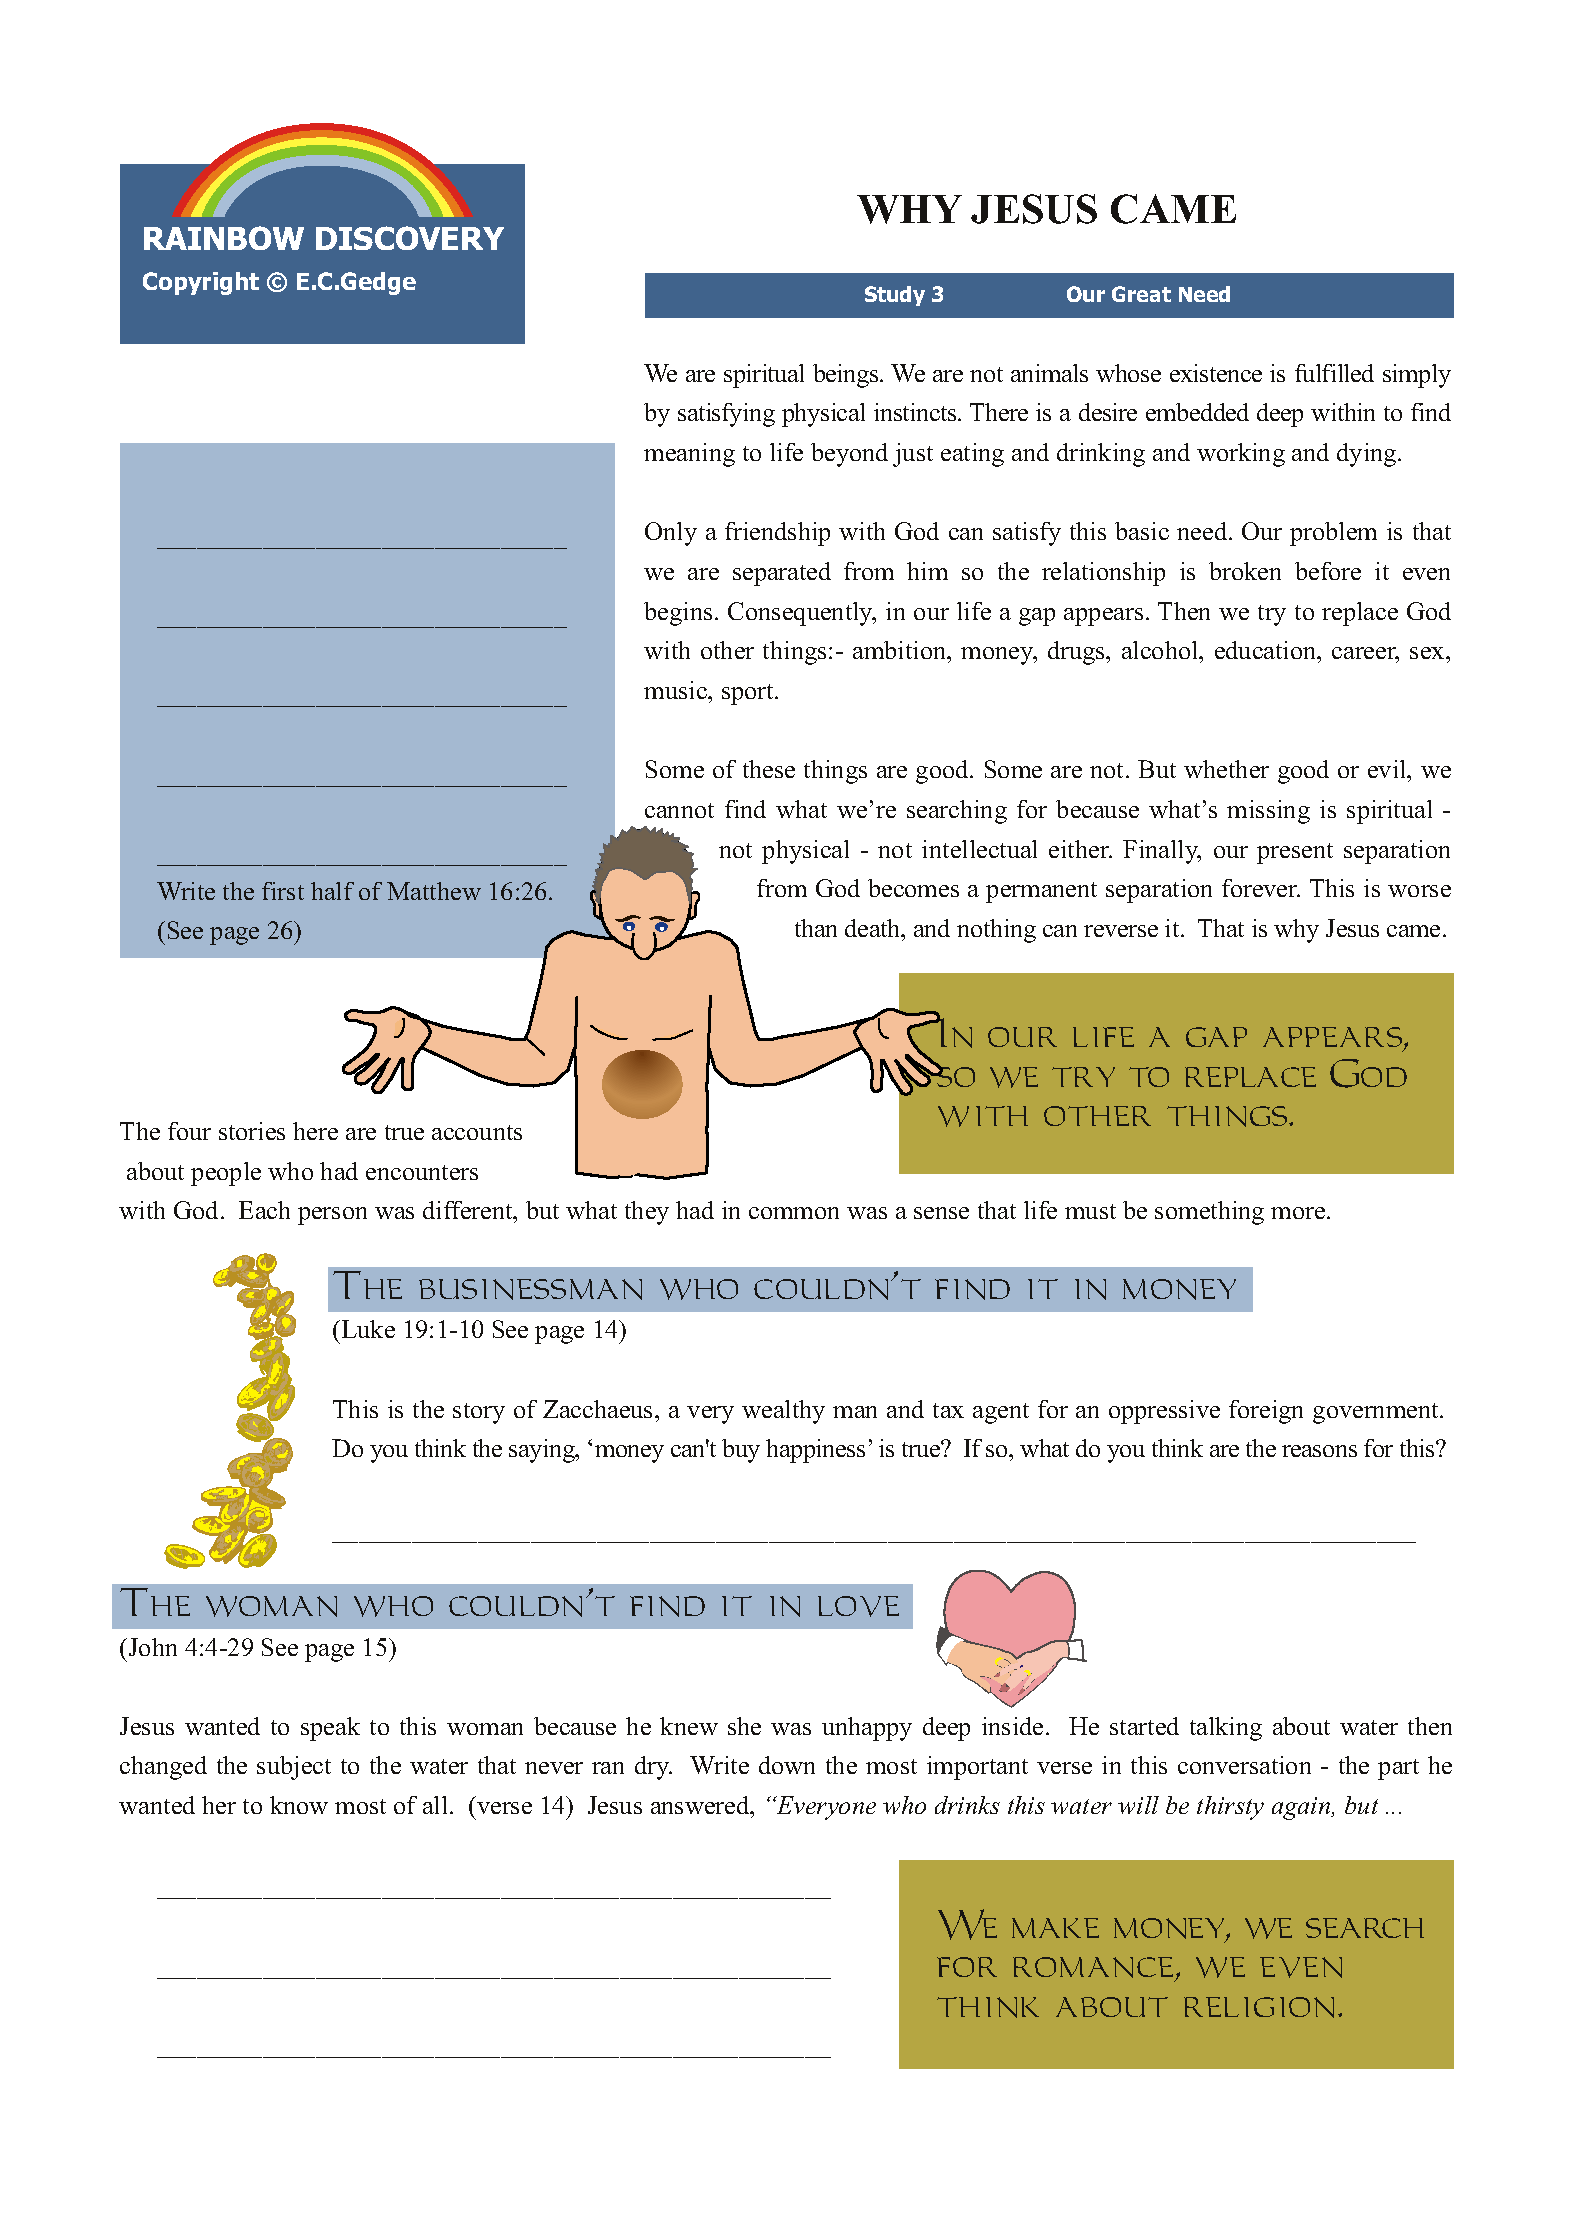  What do you see at coordinates (299, 1805) in the image?
I see `know` at bounding box center [299, 1805].
